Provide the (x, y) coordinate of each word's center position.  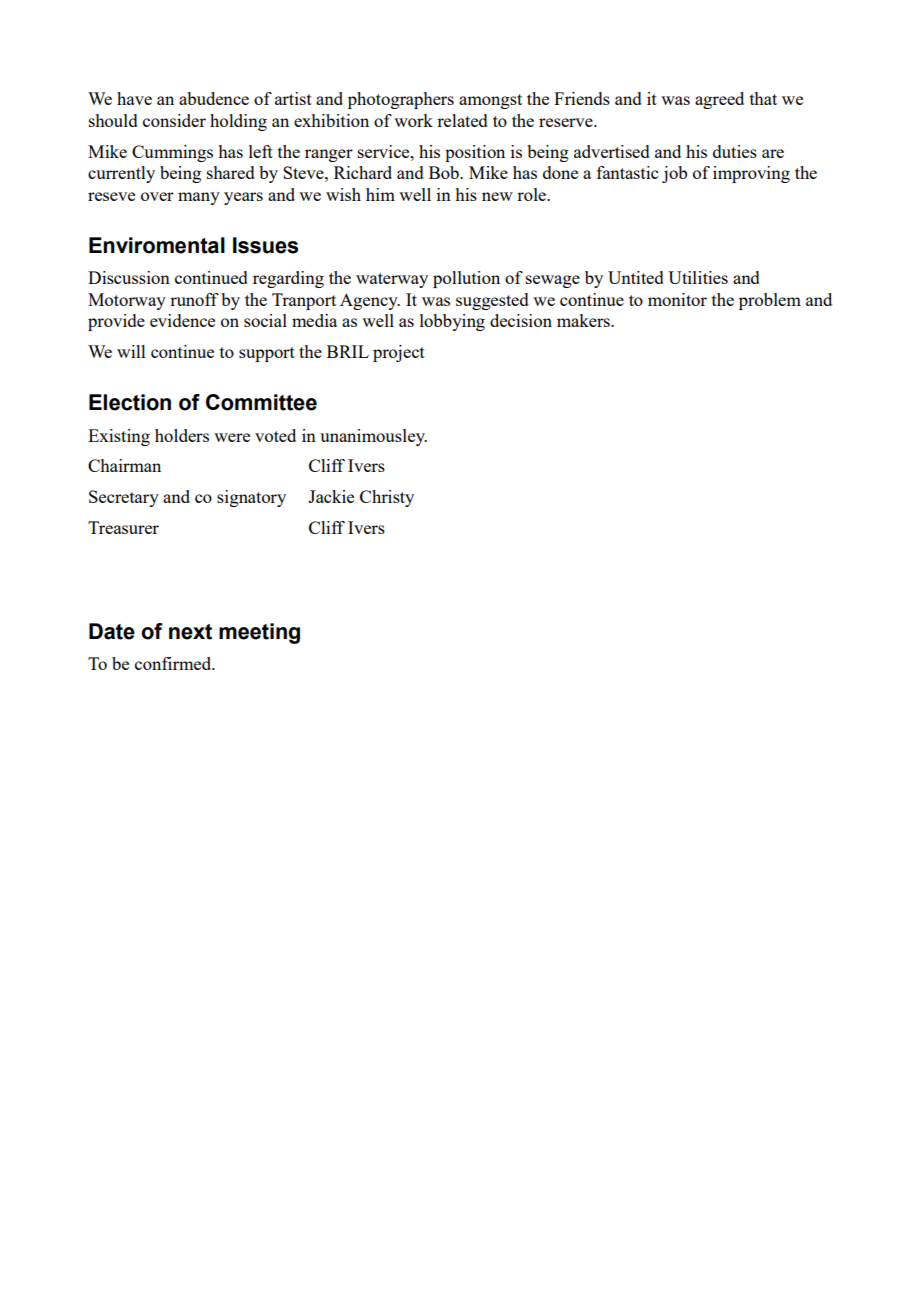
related (462, 120)
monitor (677, 299)
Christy (387, 498)
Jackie (331, 496)
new (497, 196)
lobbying (452, 322)
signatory (251, 498)
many (199, 198)
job (674, 174)
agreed (719, 100)
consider (174, 120)
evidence (182, 320)
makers (584, 320)
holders (182, 435)
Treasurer (123, 527)
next (190, 632)
